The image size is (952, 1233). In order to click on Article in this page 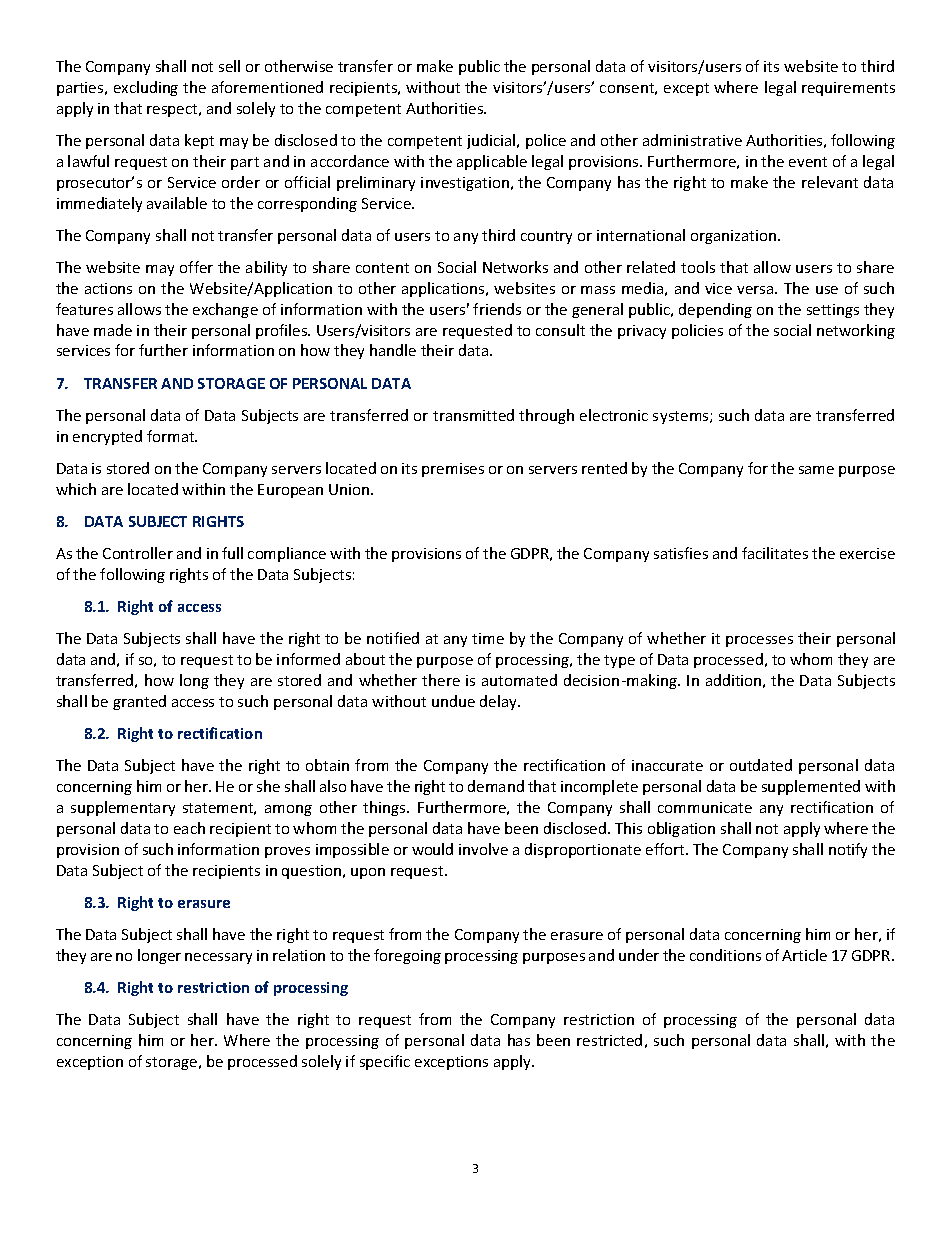, I will do `click(804, 955)`.
